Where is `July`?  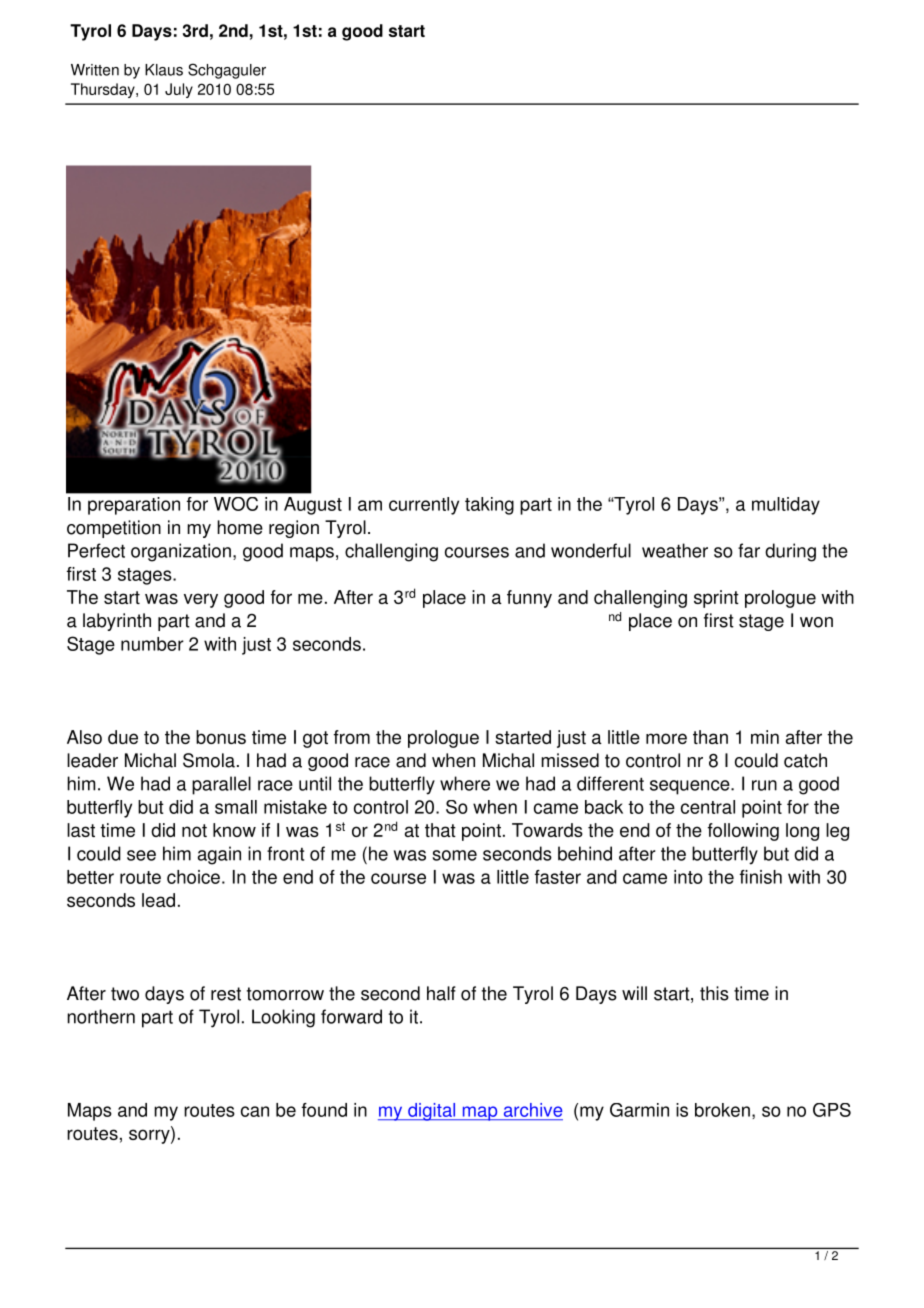
July is located at coordinates (179, 90).
